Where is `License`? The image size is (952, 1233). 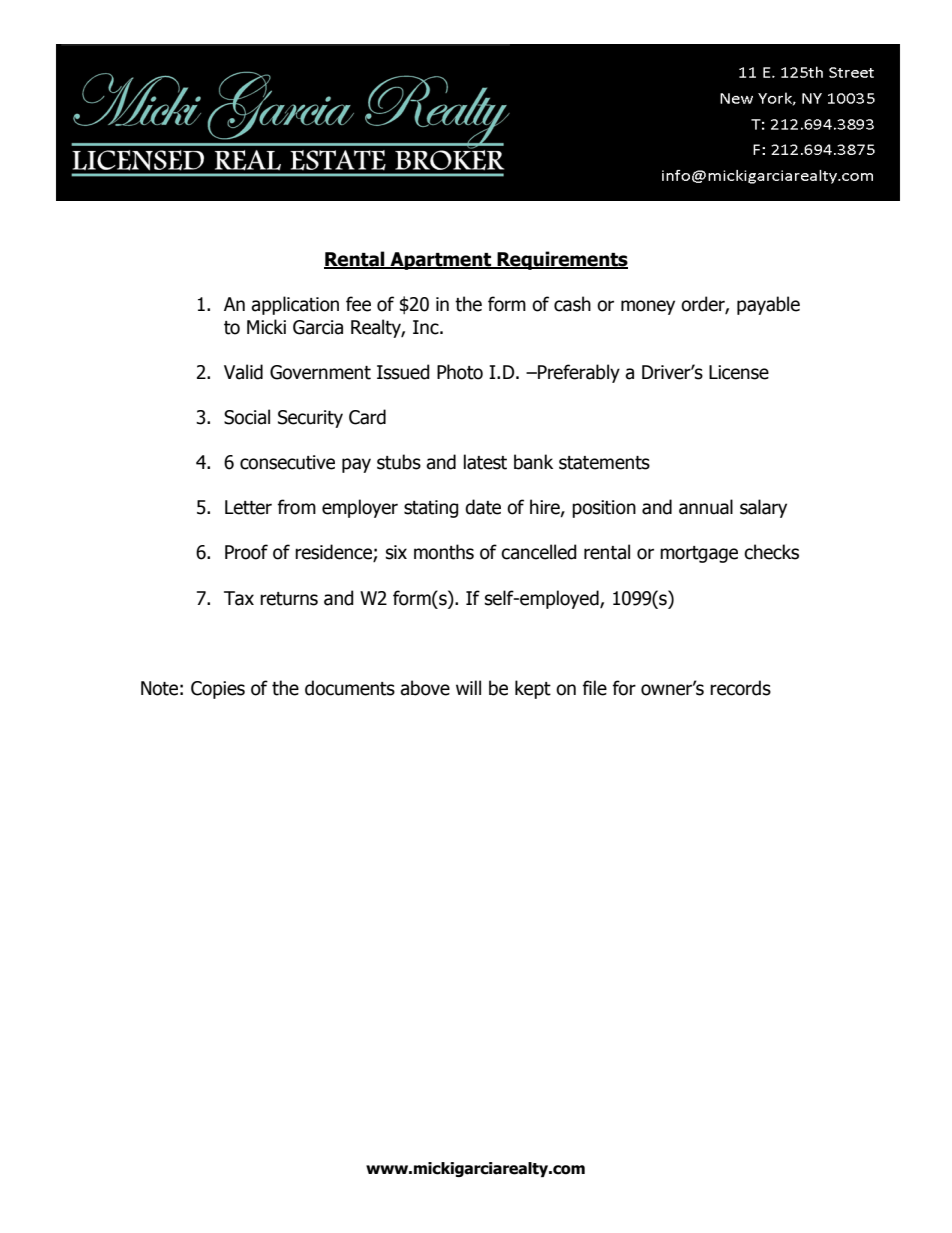
License is located at coordinates (739, 372).
